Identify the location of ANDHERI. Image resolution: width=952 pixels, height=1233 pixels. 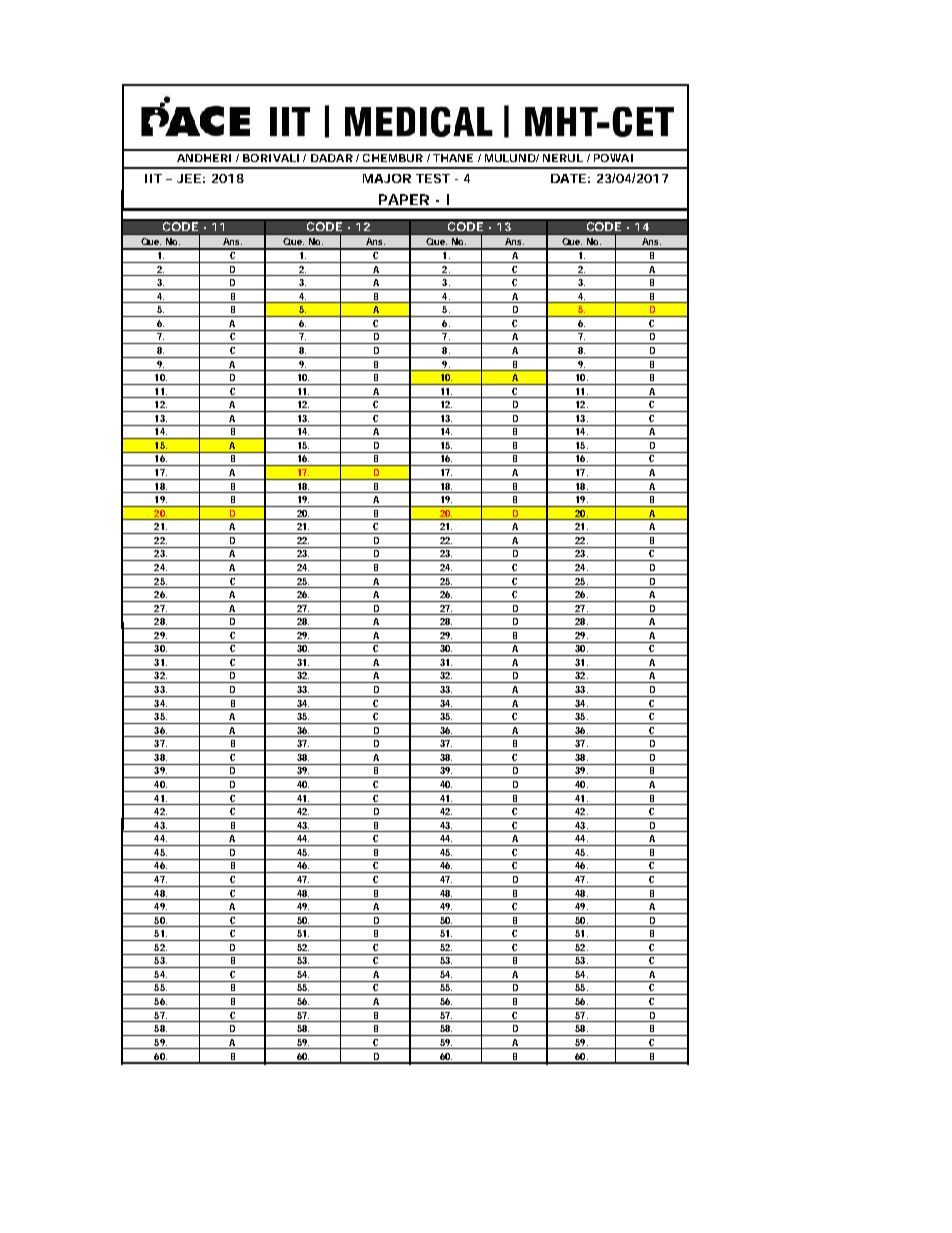
(204, 158).
